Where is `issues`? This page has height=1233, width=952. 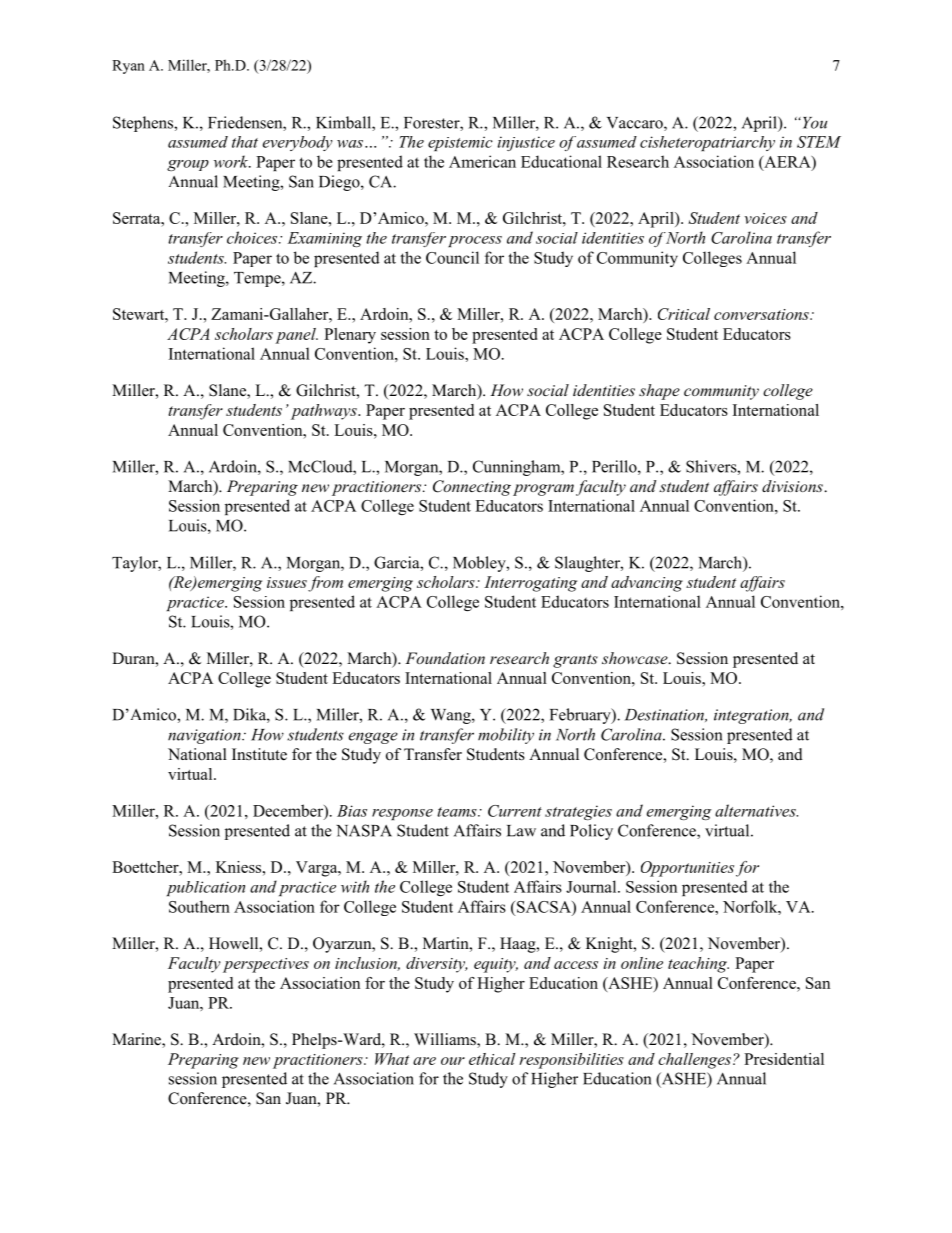 issues is located at coordinates (287, 582).
